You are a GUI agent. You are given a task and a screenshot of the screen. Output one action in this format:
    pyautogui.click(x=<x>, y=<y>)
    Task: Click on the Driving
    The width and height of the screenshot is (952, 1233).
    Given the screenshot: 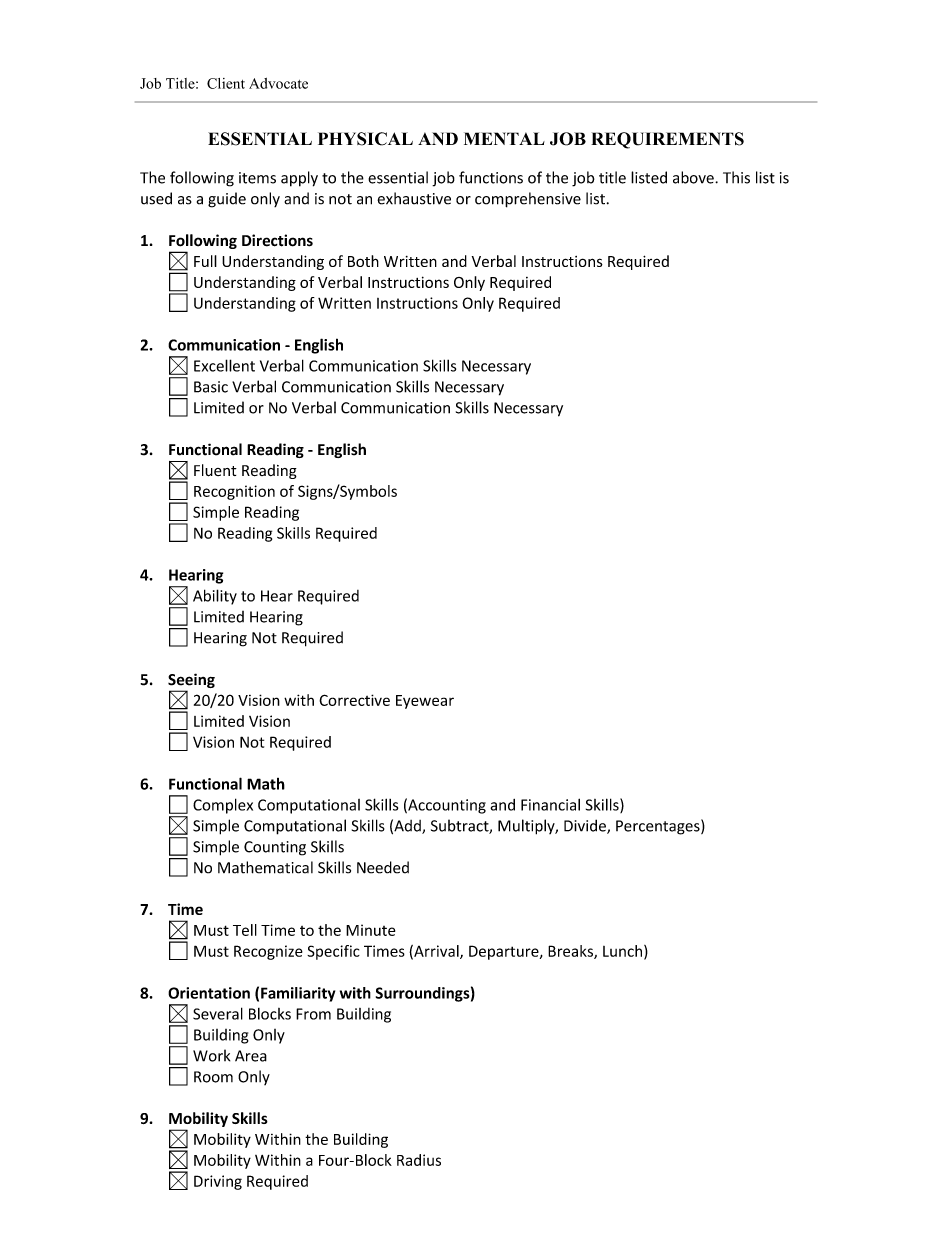 What is the action you would take?
    pyautogui.click(x=218, y=1182)
